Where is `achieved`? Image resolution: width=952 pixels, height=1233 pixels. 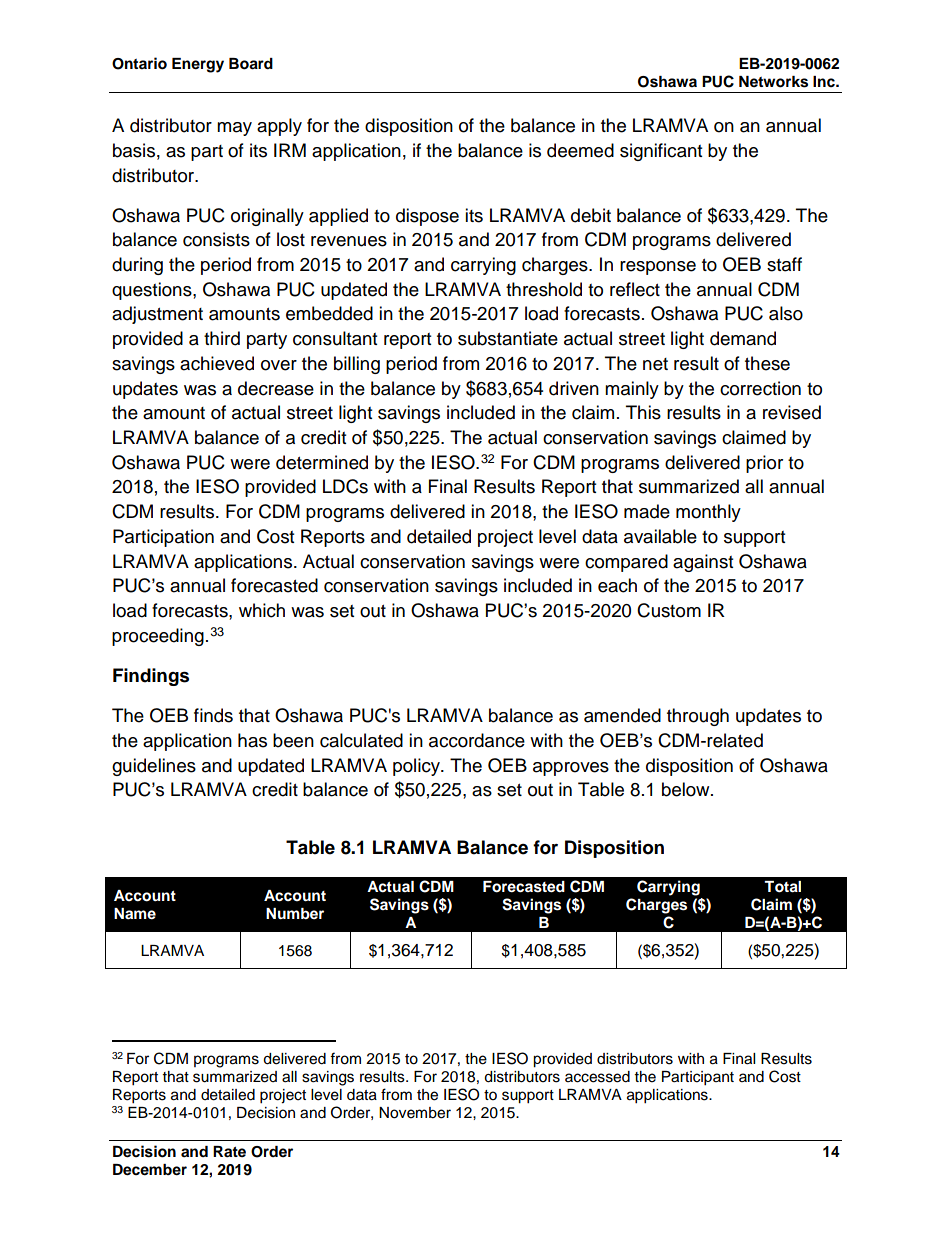 achieved is located at coordinates (217, 363).
